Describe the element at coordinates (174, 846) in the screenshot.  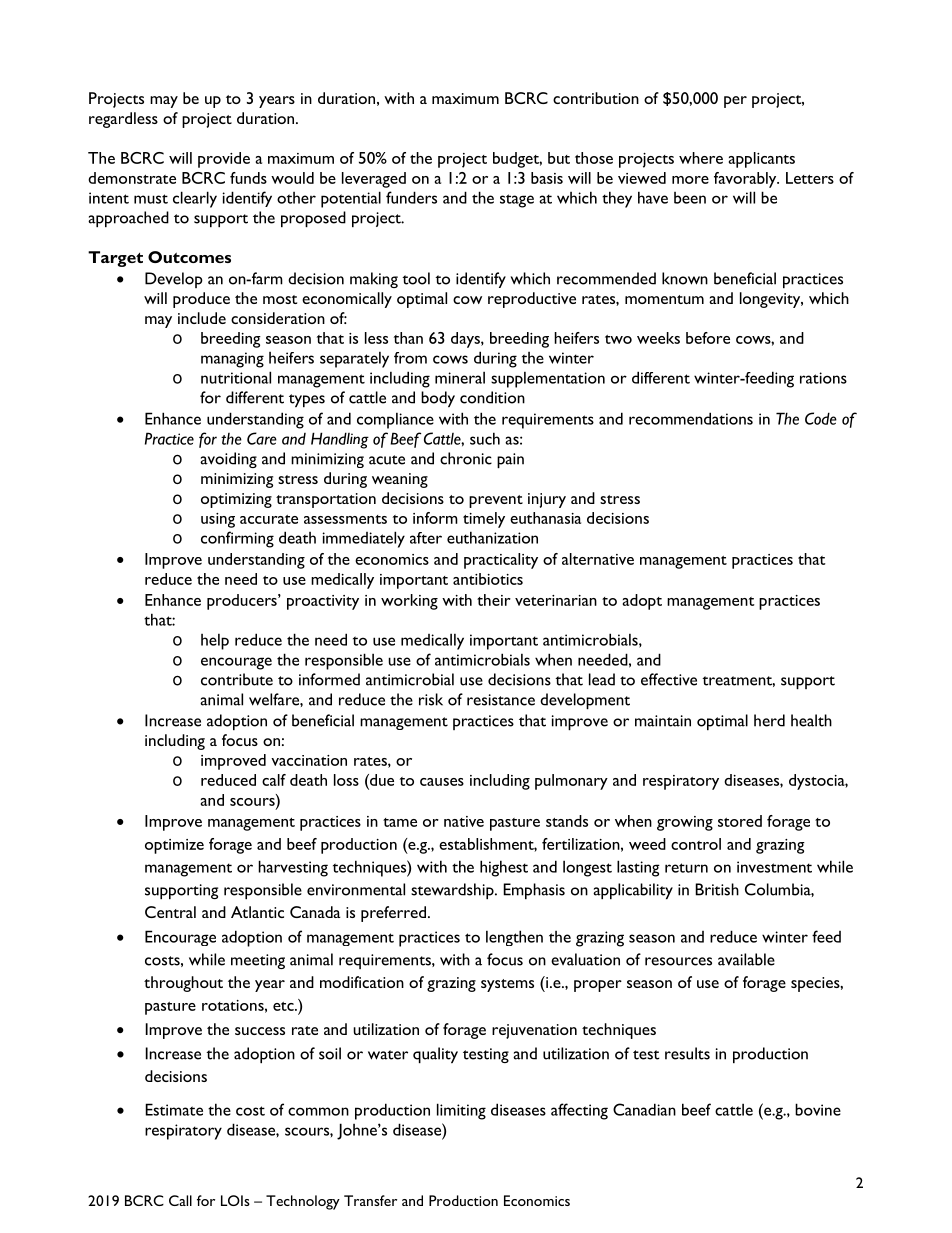
I see `optimize` at that location.
